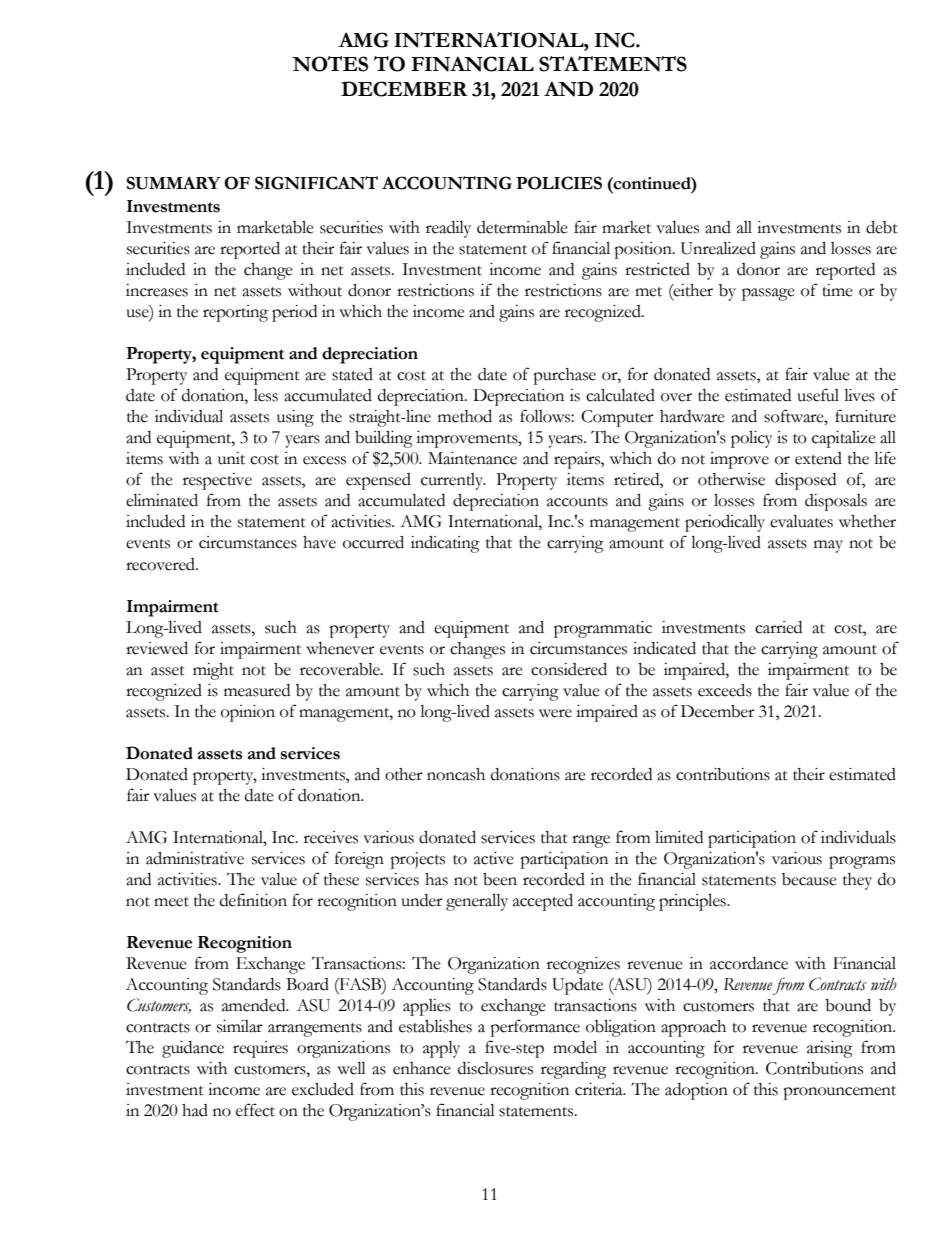 The height and width of the screenshot is (1233, 952). I want to click on debt, so click(882, 227).
